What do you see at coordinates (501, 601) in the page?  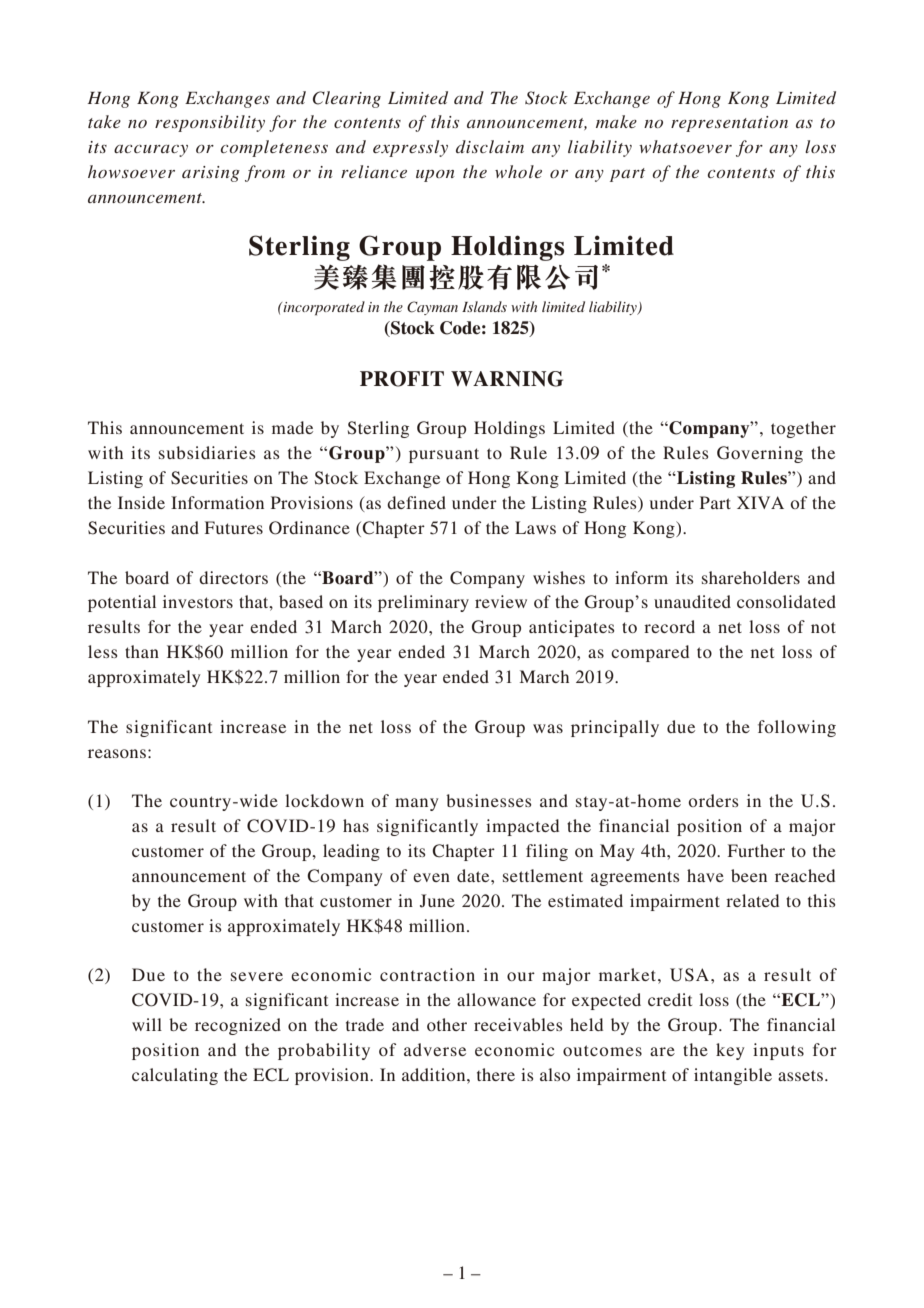 I see `review` at bounding box center [501, 601].
